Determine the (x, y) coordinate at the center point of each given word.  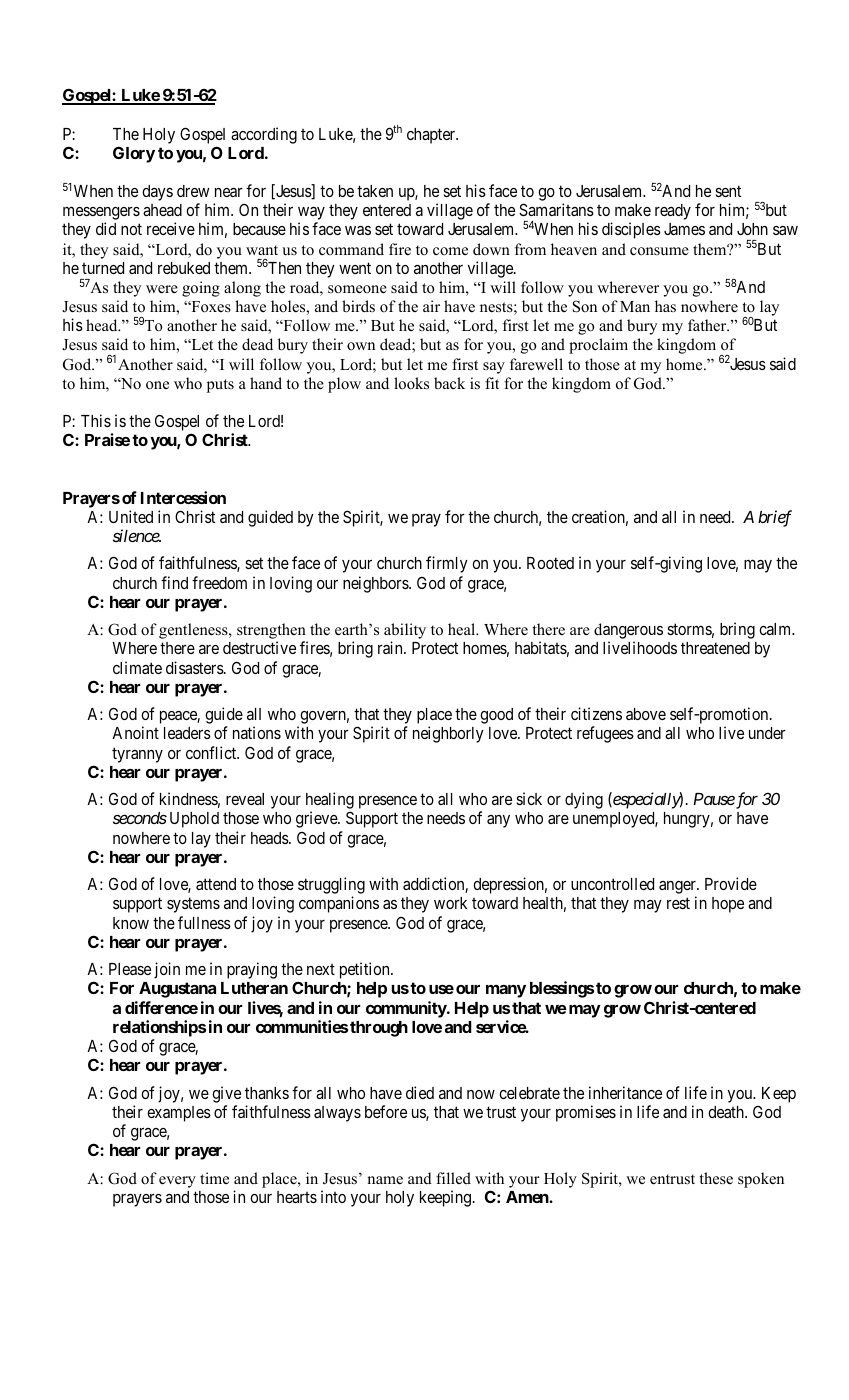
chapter (432, 136)
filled (453, 1178)
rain (391, 647)
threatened (715, 648)
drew (193, 191)
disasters (195, 667)
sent (728, 191)
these (716, 1178)
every (177, 1182)
